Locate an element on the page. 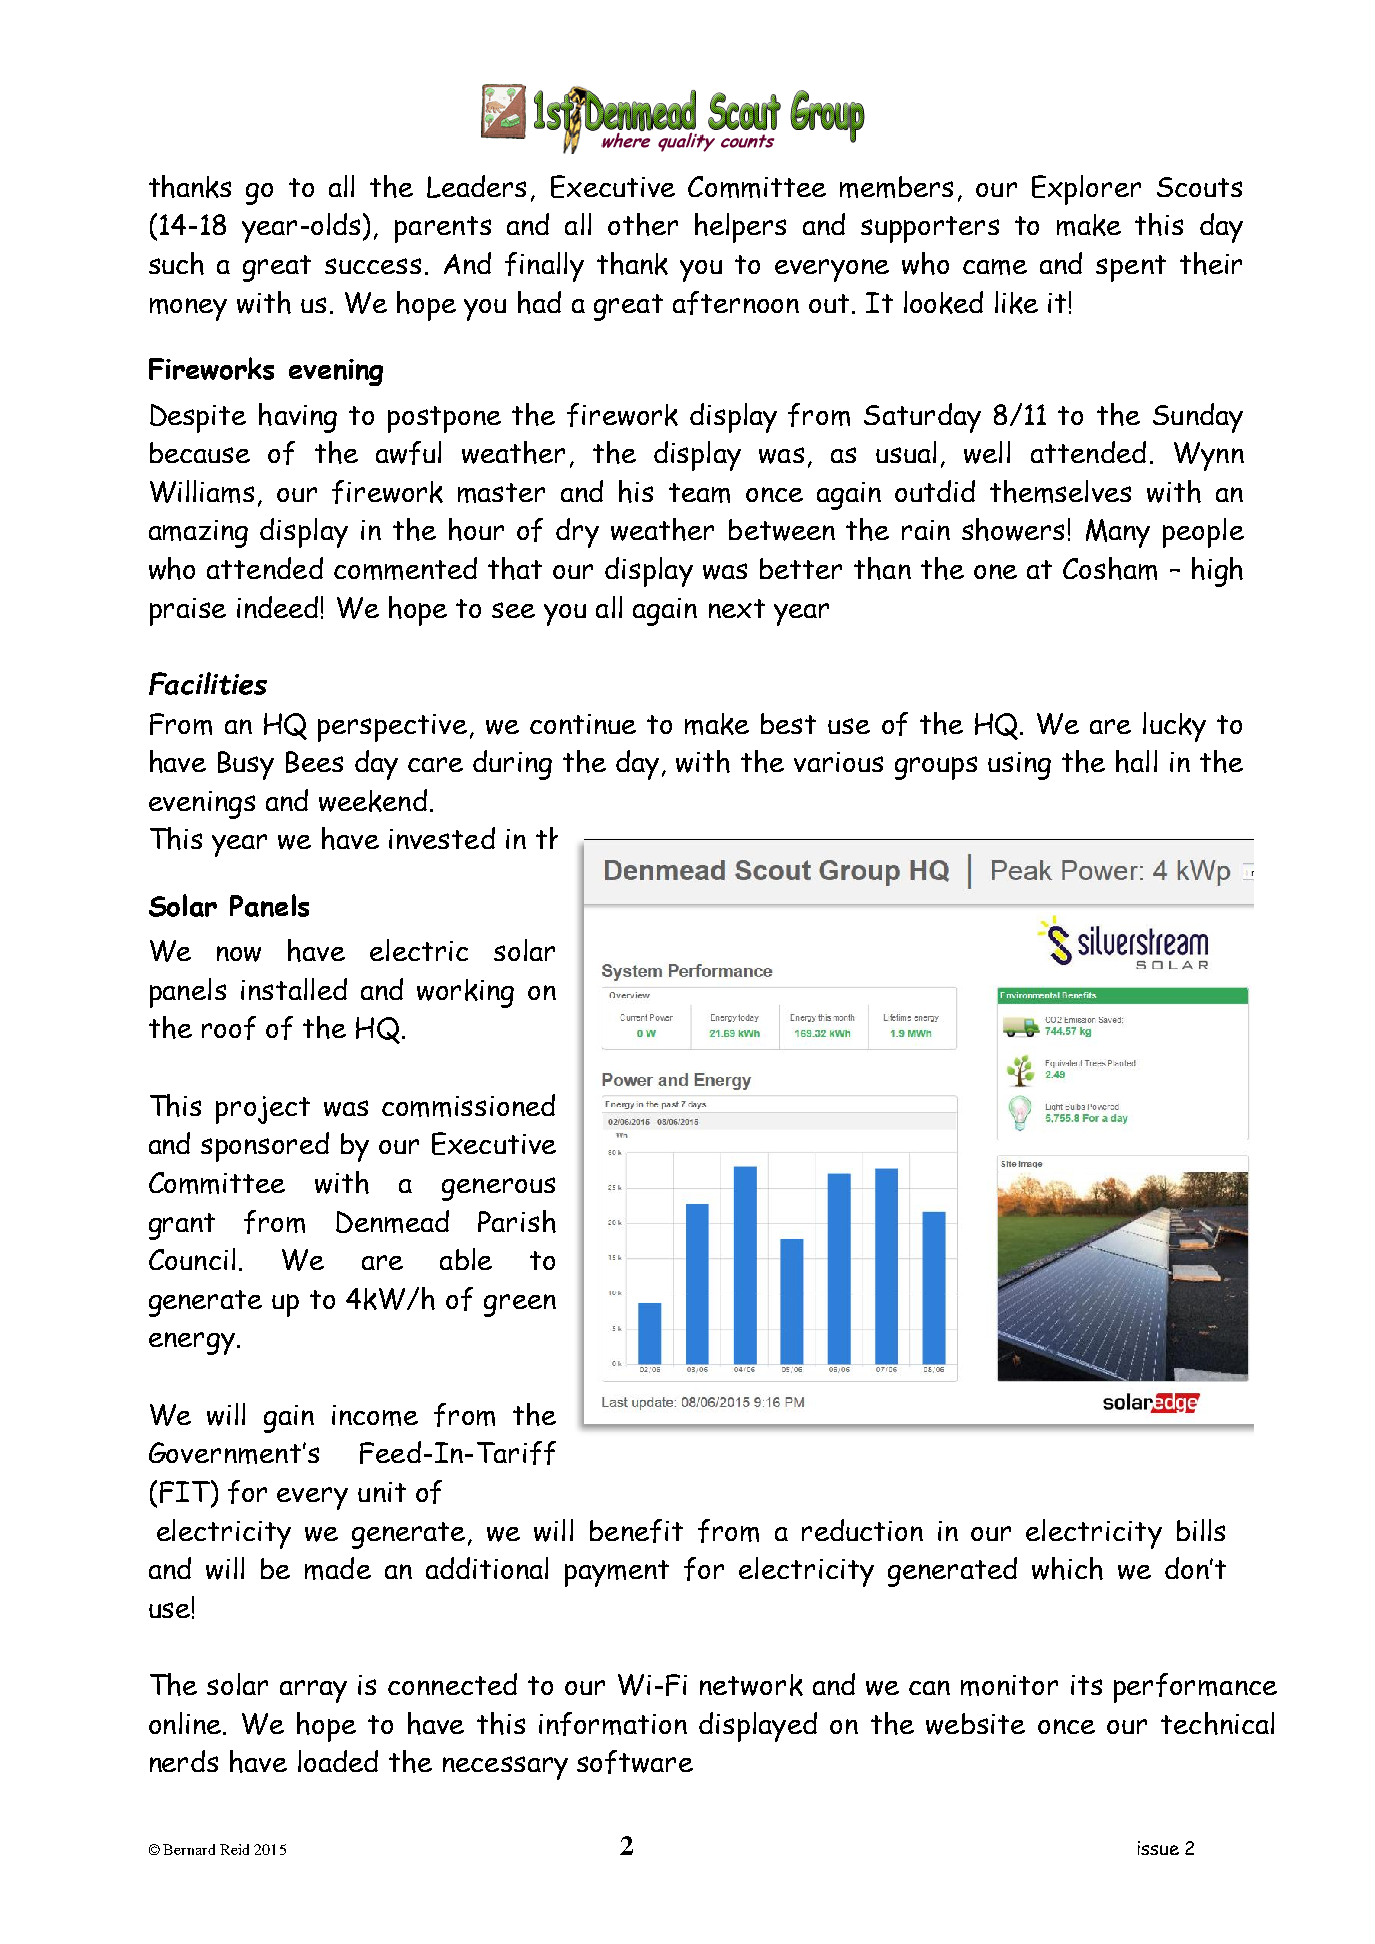  spent is located at coordinates (1131, 268).
